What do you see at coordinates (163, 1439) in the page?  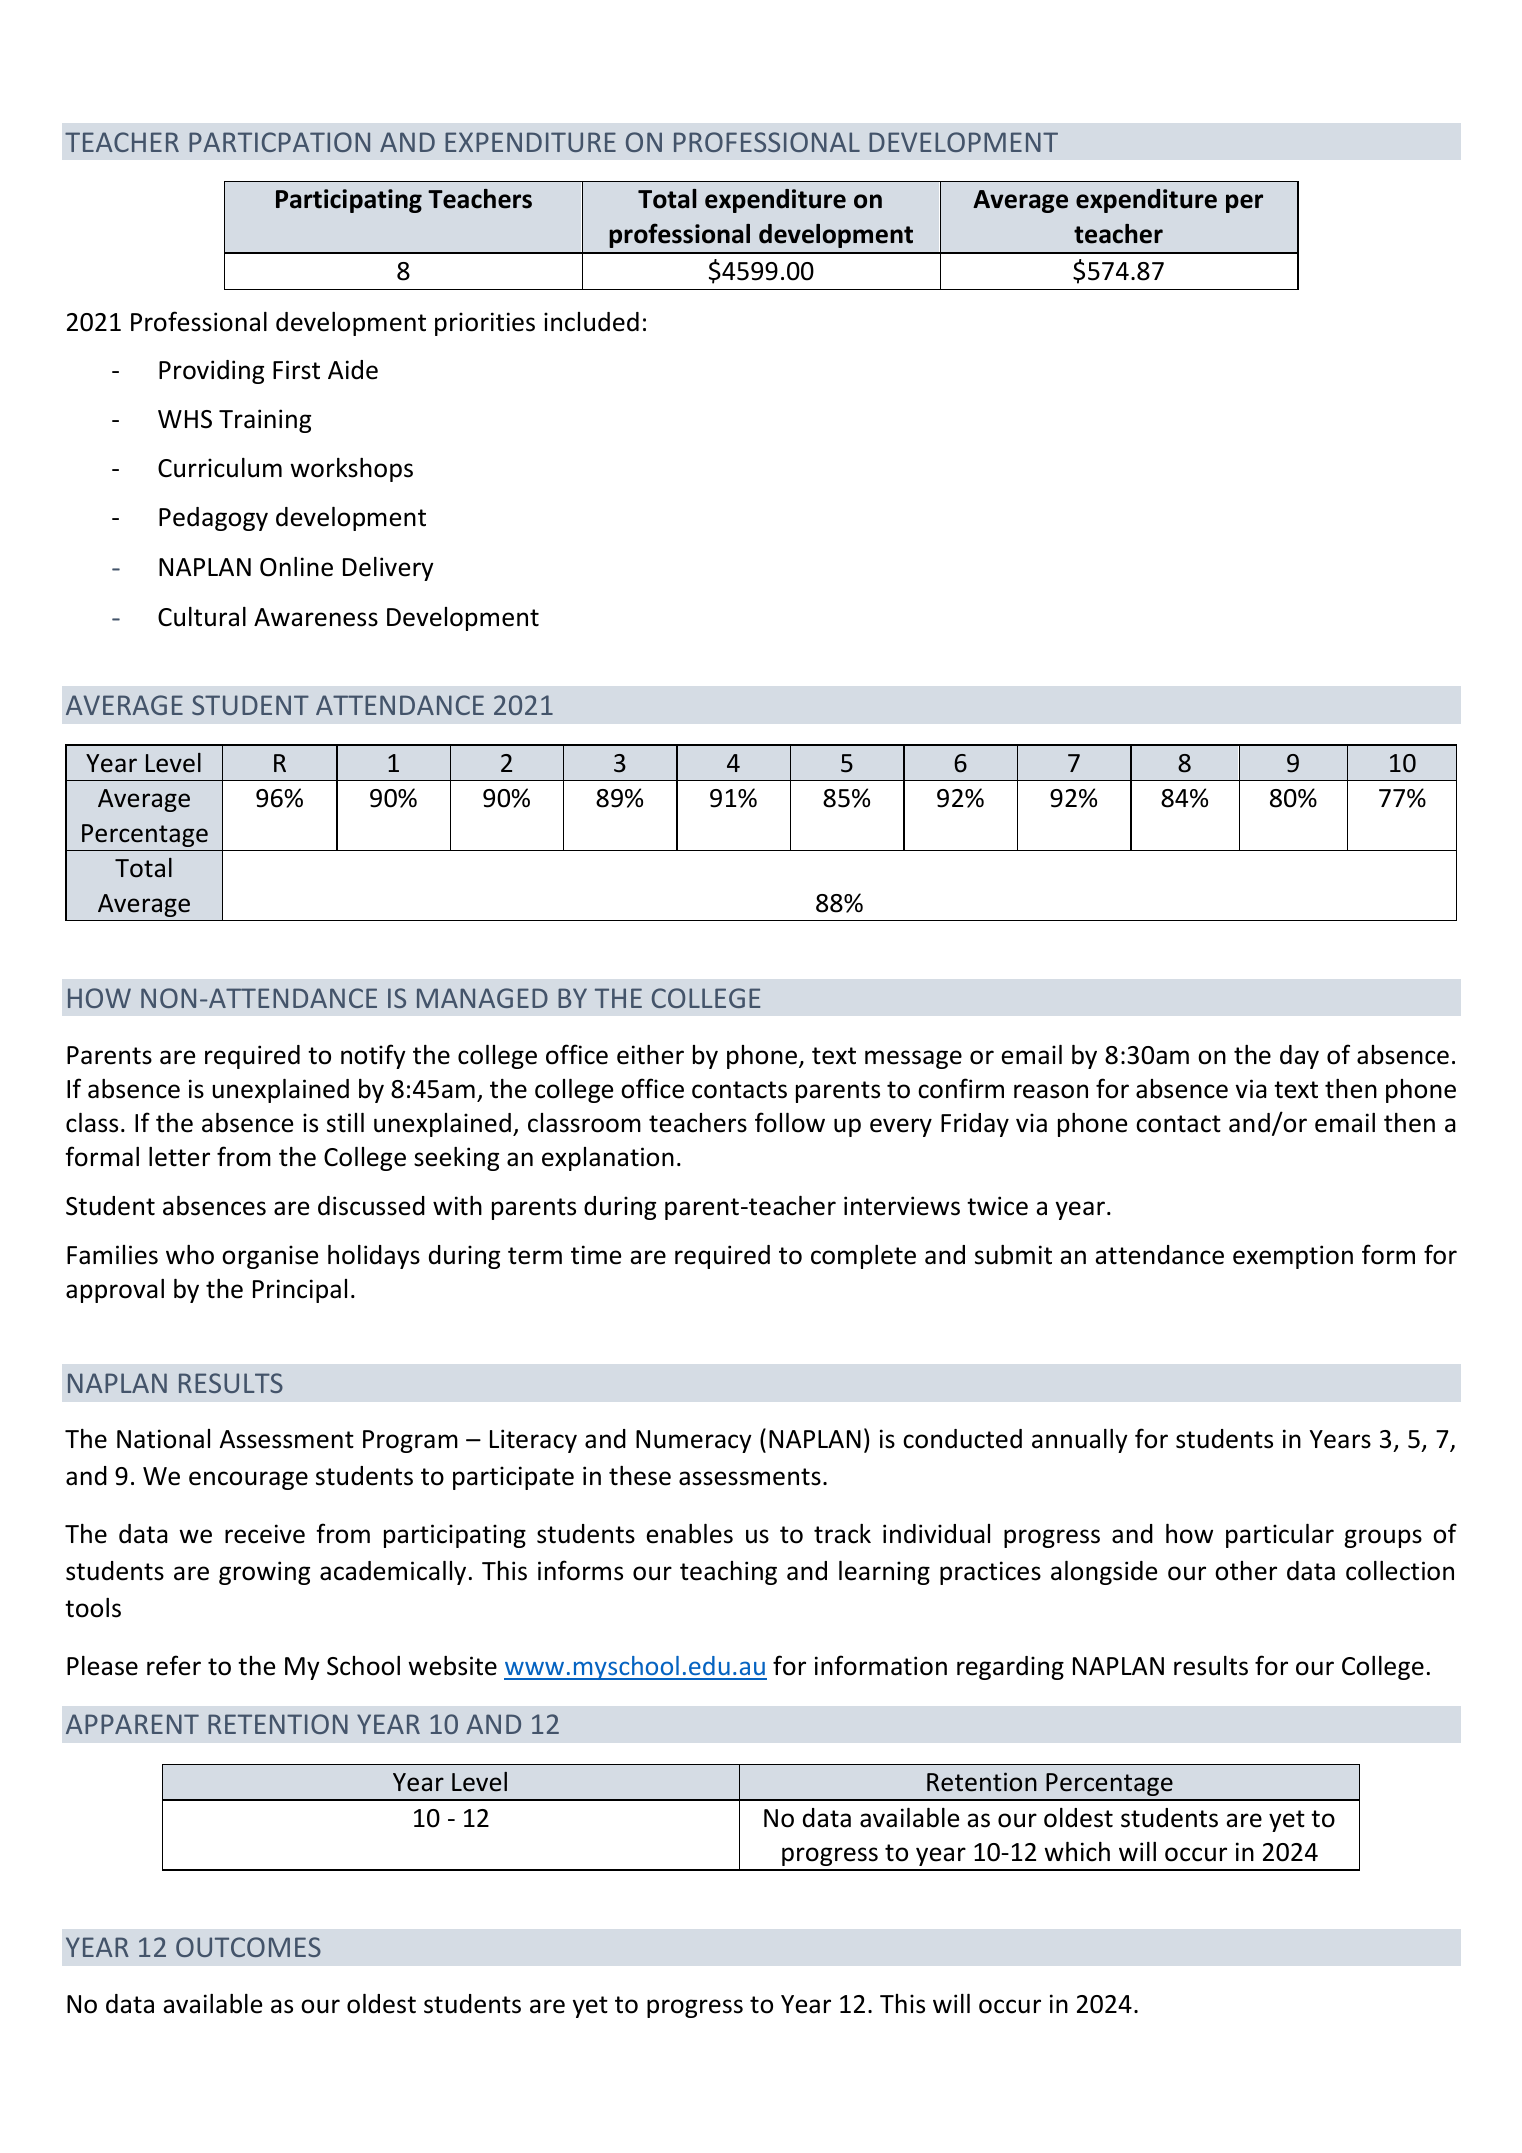 I see `National` at bounding box center [163, 1439].
